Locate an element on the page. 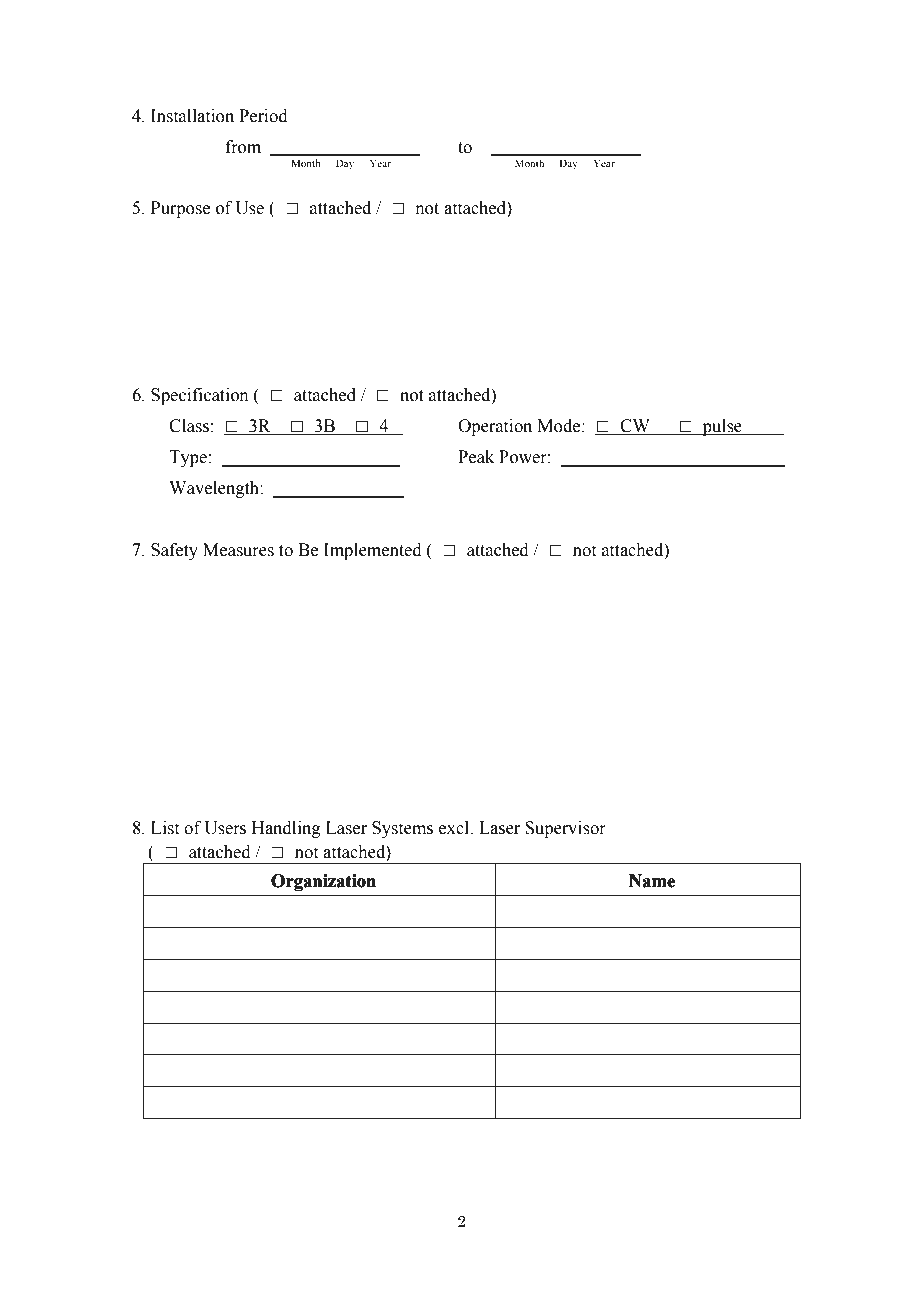 This document has height=1308, width=924. Measures is located at coordinates (238, 550).
